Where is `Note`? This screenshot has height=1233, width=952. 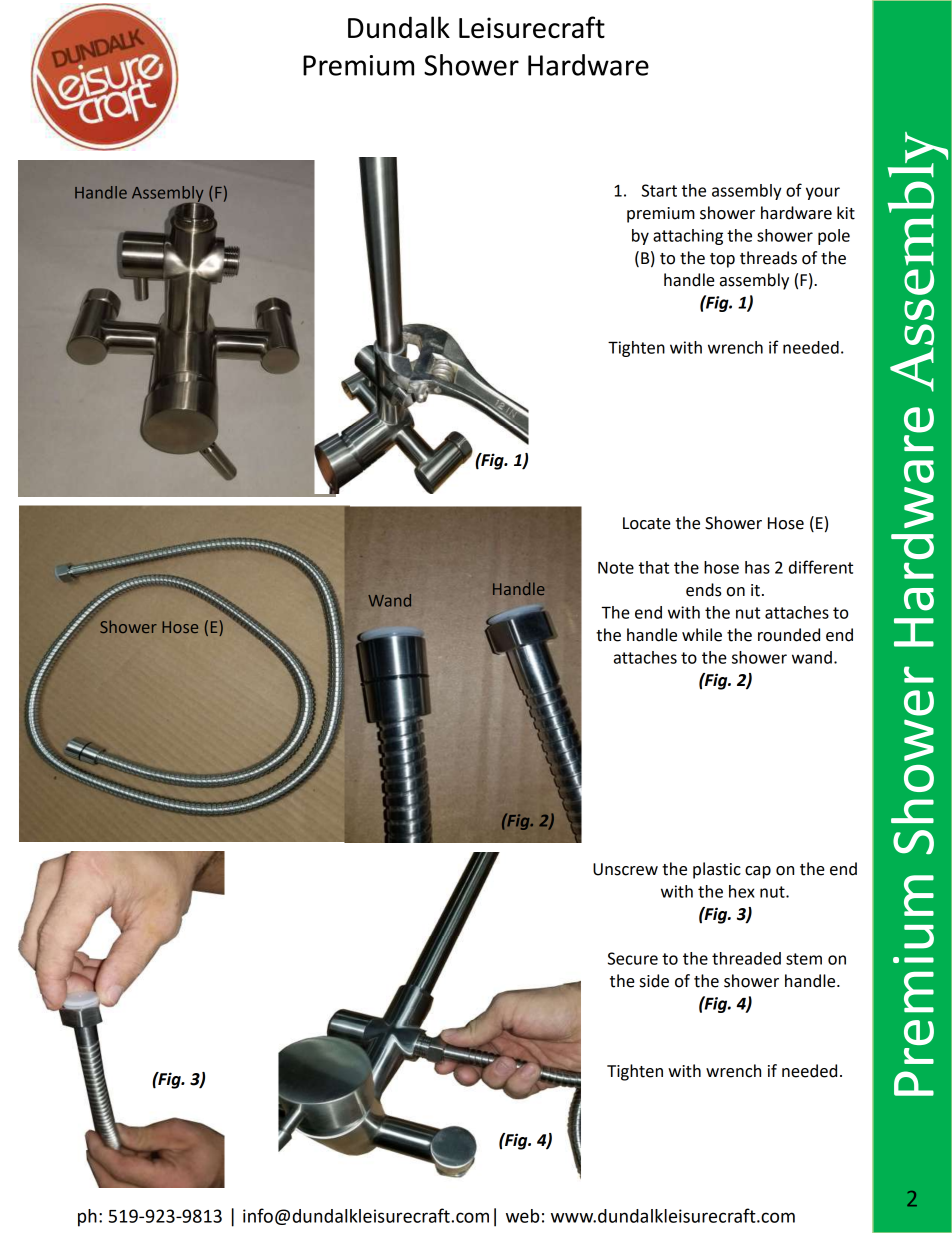 Note is located at coordinates (616, 567).
